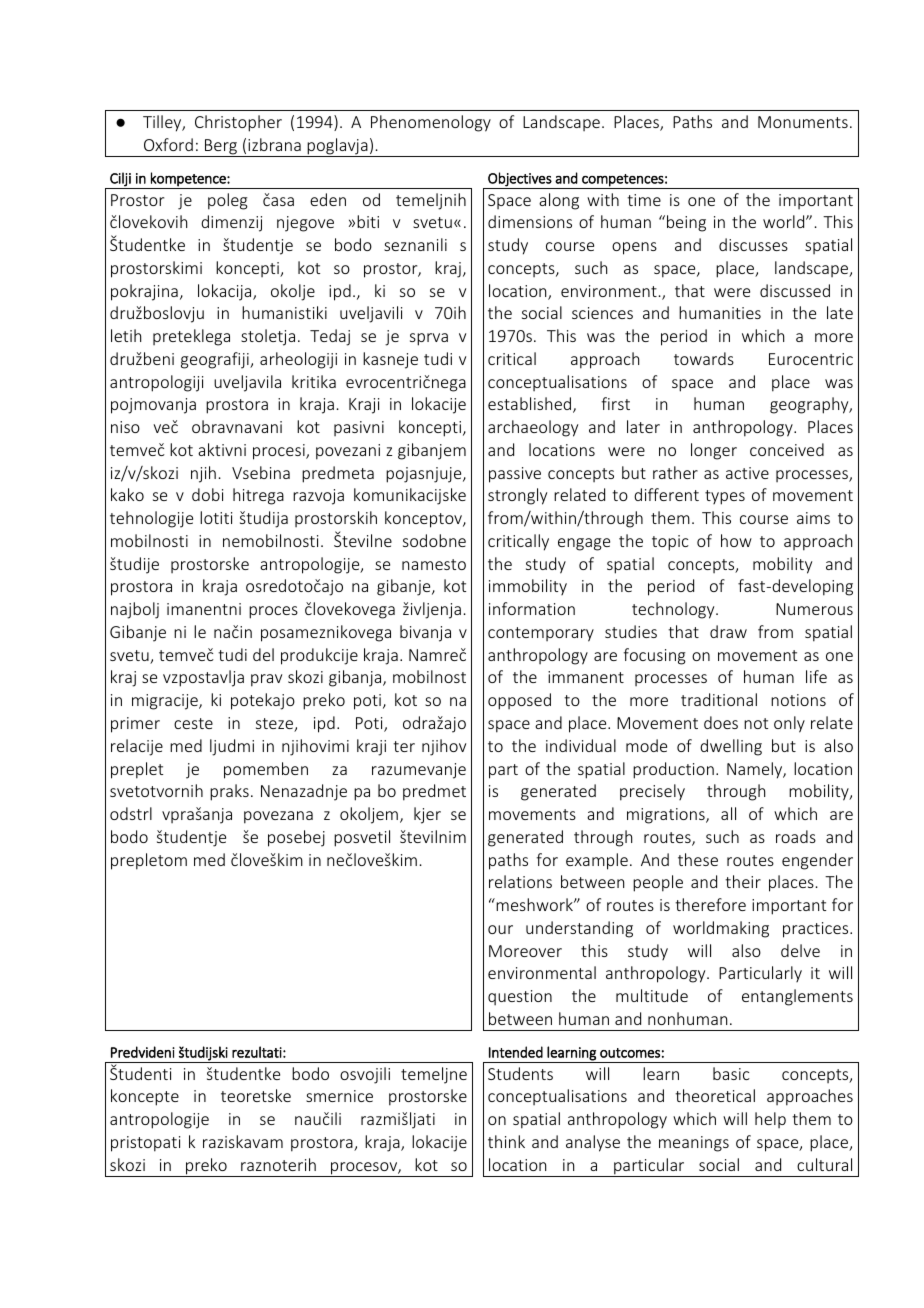  I want to click on Objectives, so click(520, 180).
